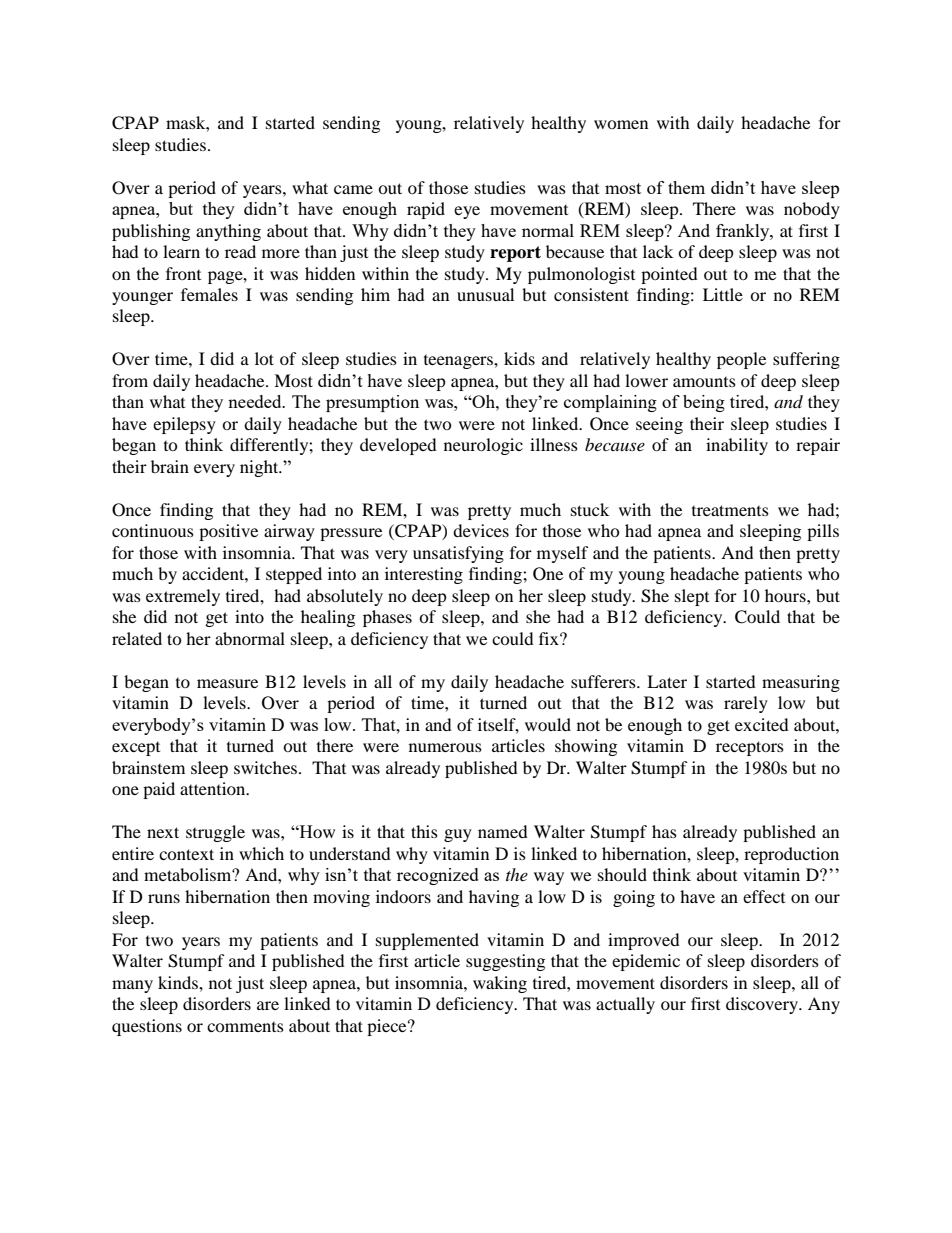 The height and width of the screenshot is (1233, 952). I want to click on waking, so click(500, 984).
